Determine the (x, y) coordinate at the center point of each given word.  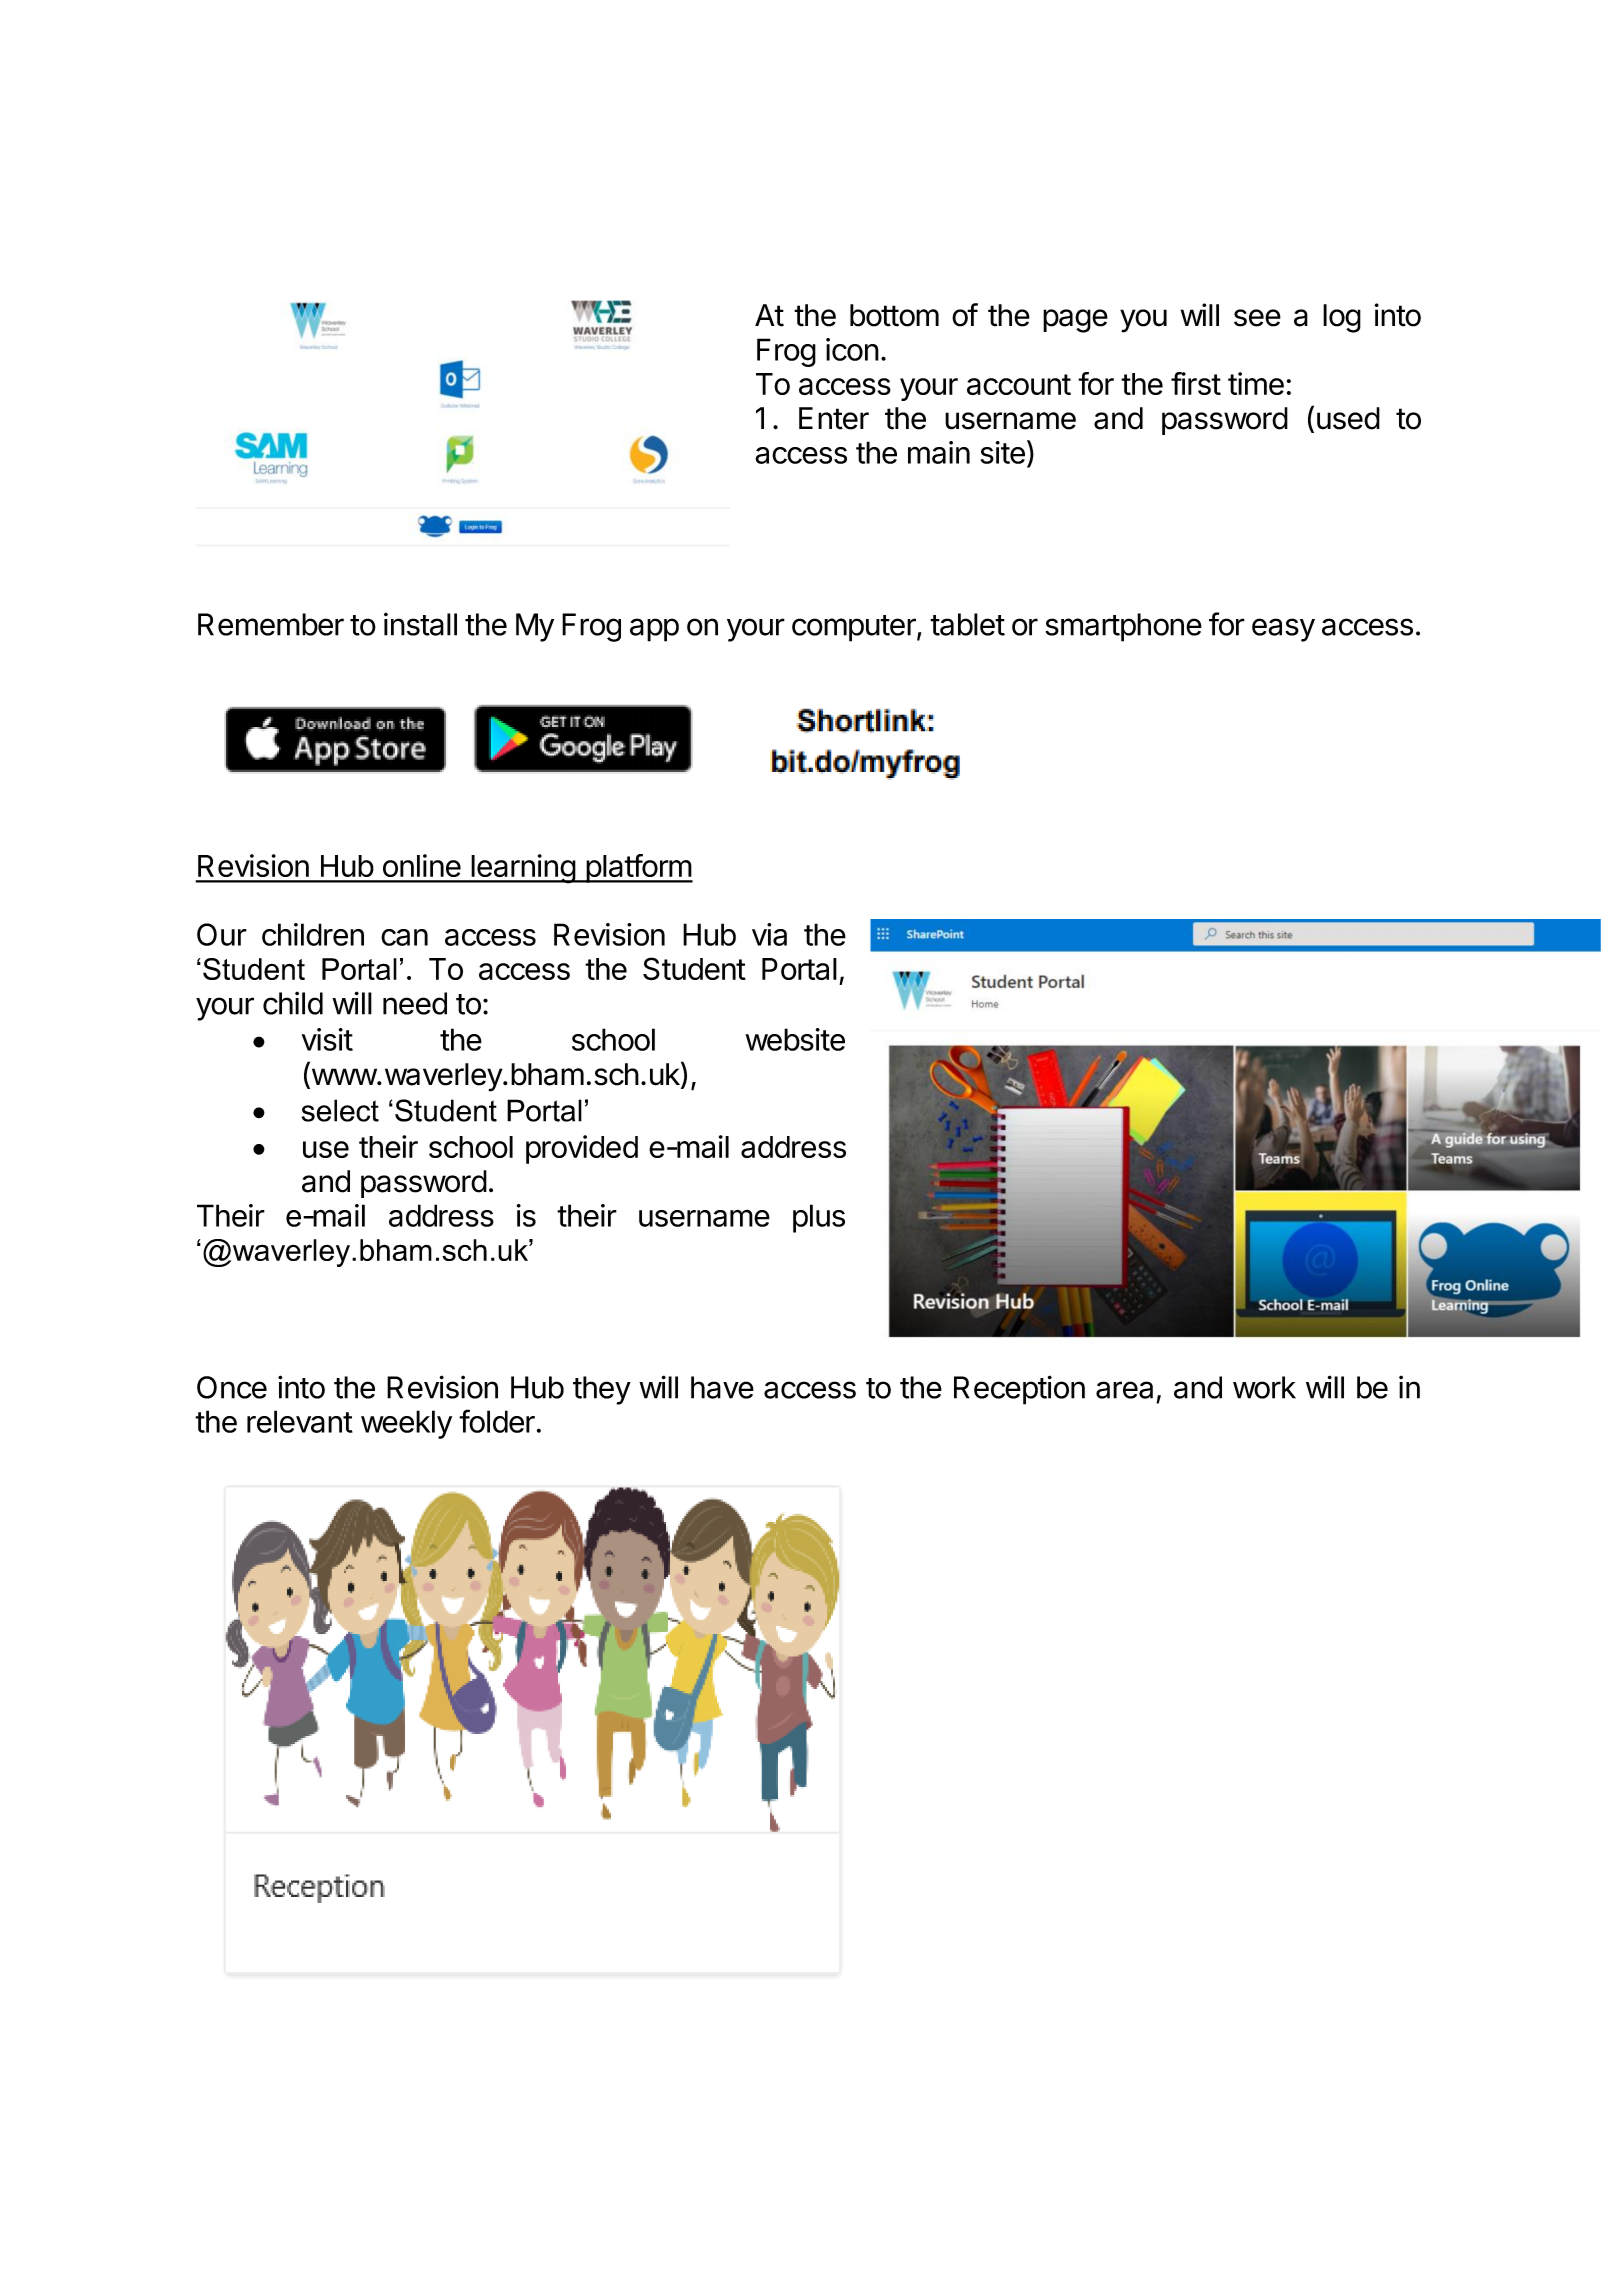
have (722, 1387)
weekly (406, 1424)
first (1196, 383)
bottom (894, 315)
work (1264, 1387)
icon (852, 349)
